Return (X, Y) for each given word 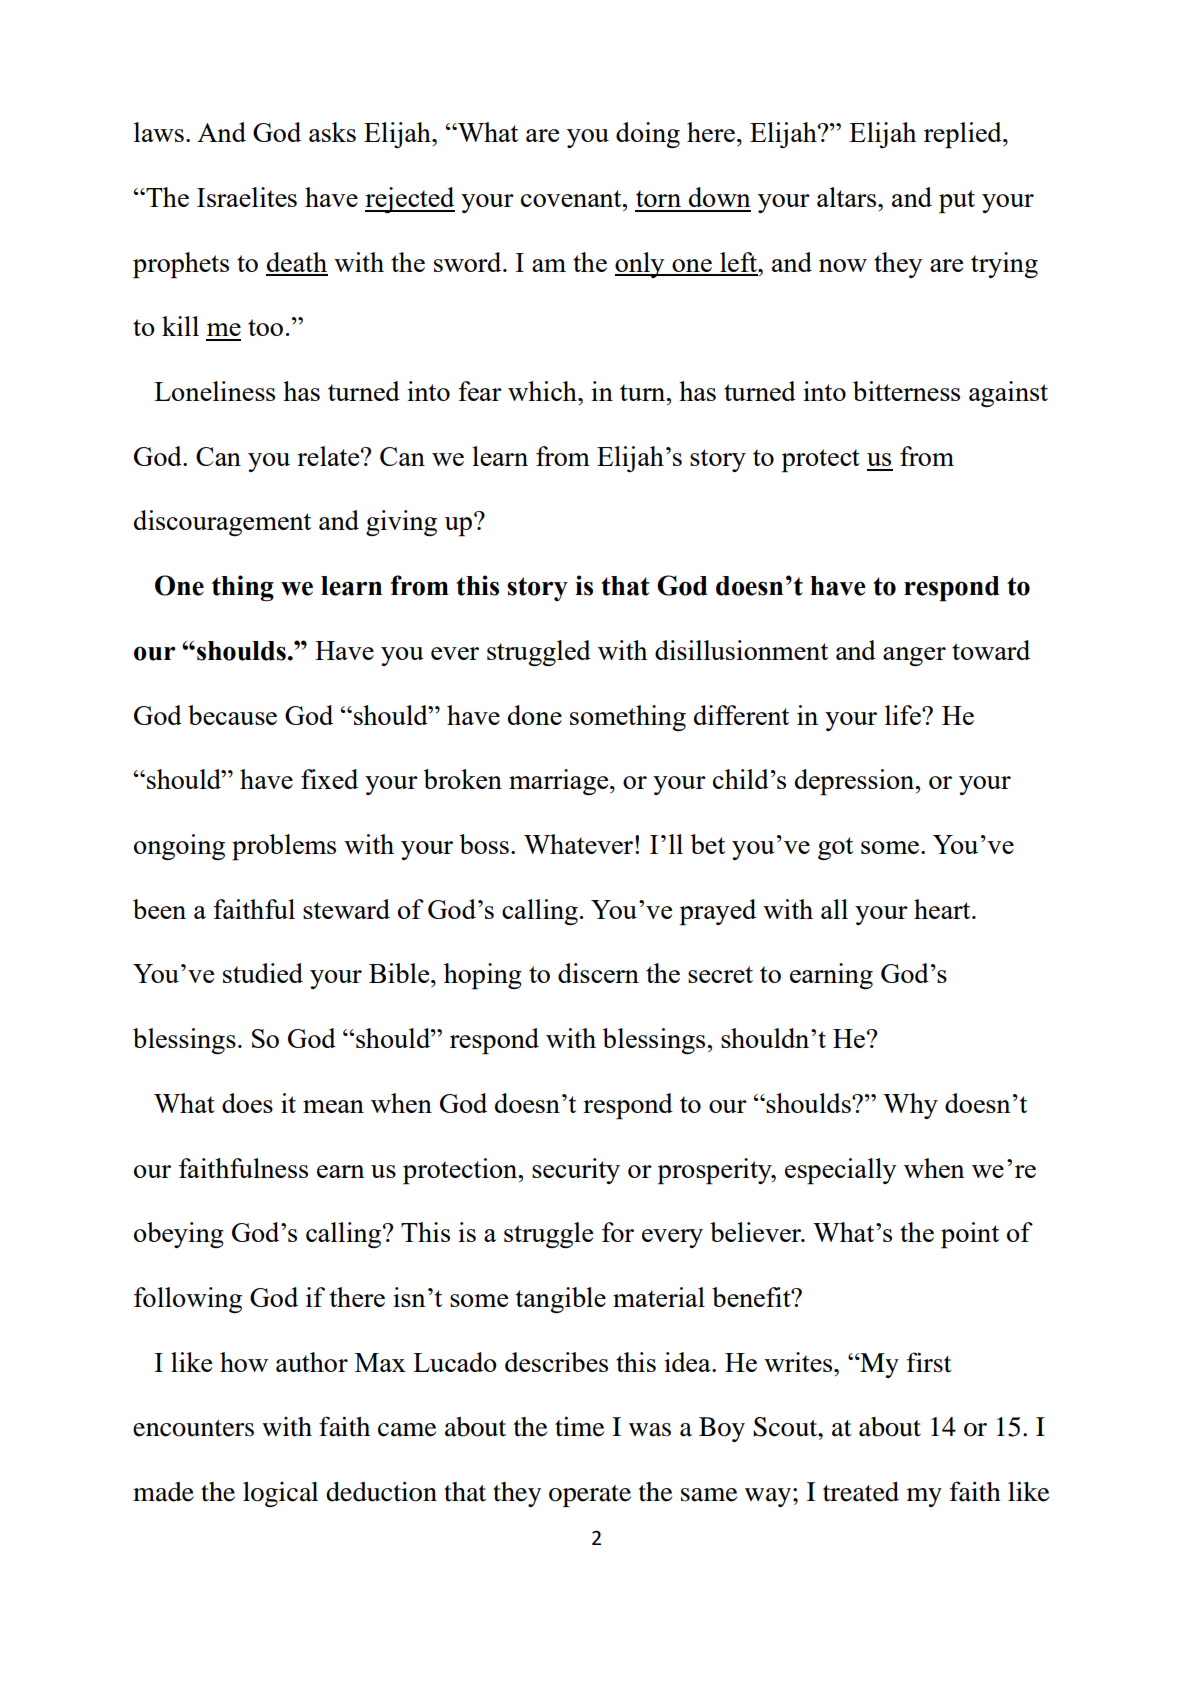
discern (598, 973)
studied (263, 973)
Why (910, 1106)
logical (280, 1494)
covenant (572, 198)
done (535, 715)
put (957, 202)
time (579, 1426)
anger (914, 656)
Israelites (247, 197)
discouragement (222, 523)
